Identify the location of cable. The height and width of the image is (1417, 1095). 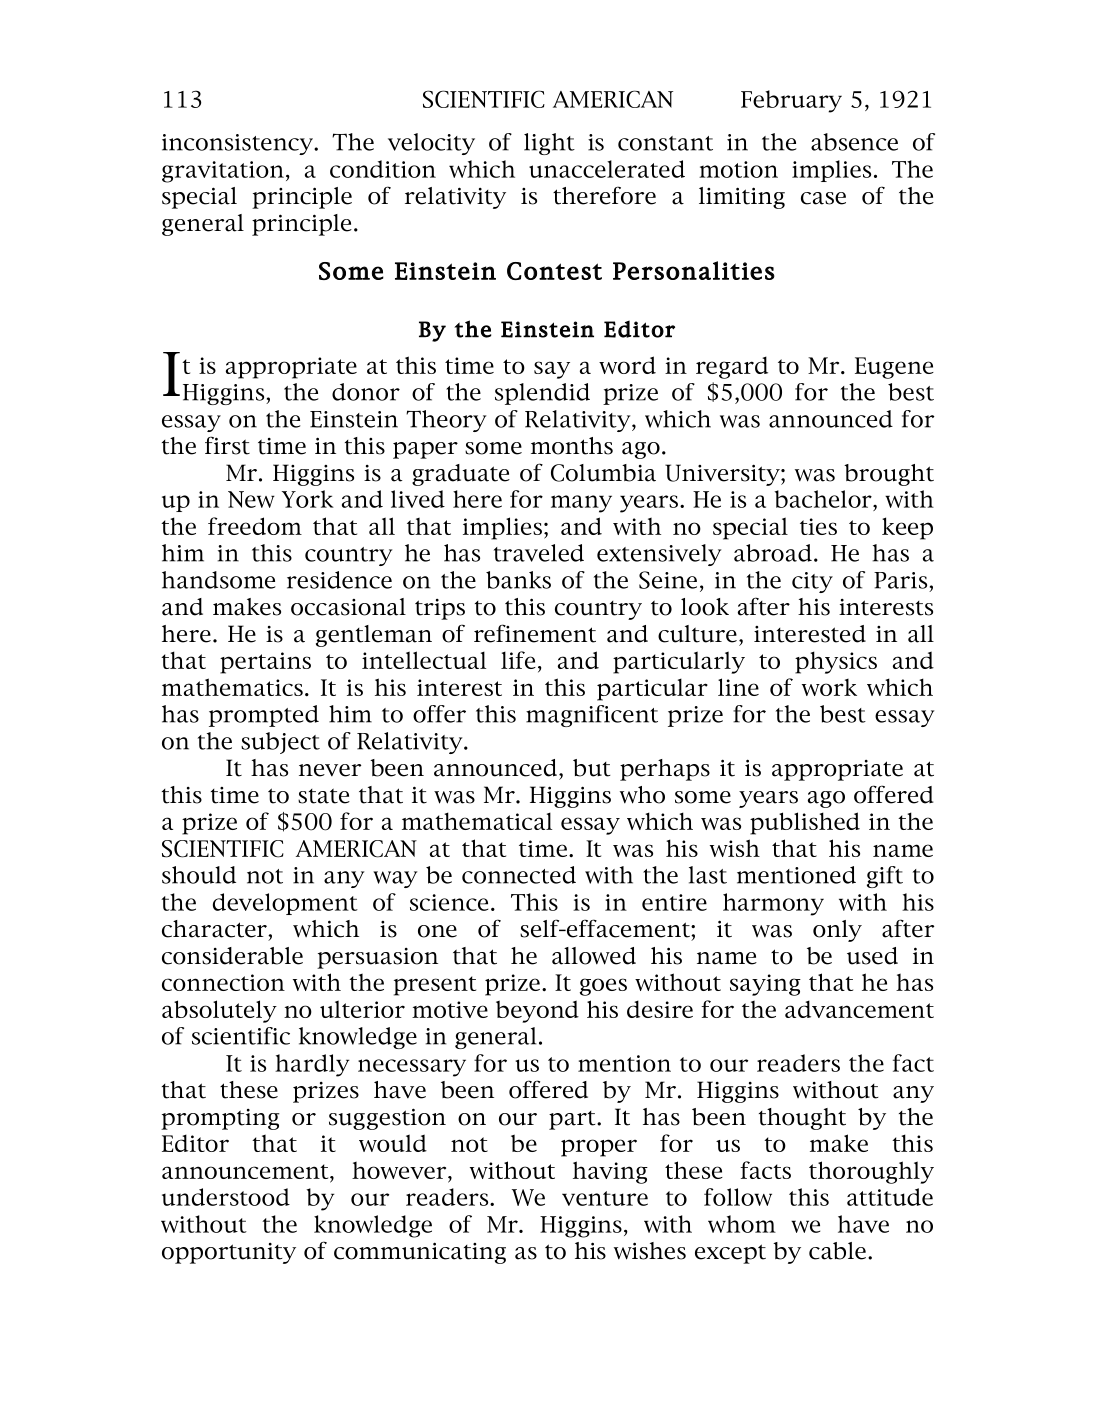
(837, 1251).
